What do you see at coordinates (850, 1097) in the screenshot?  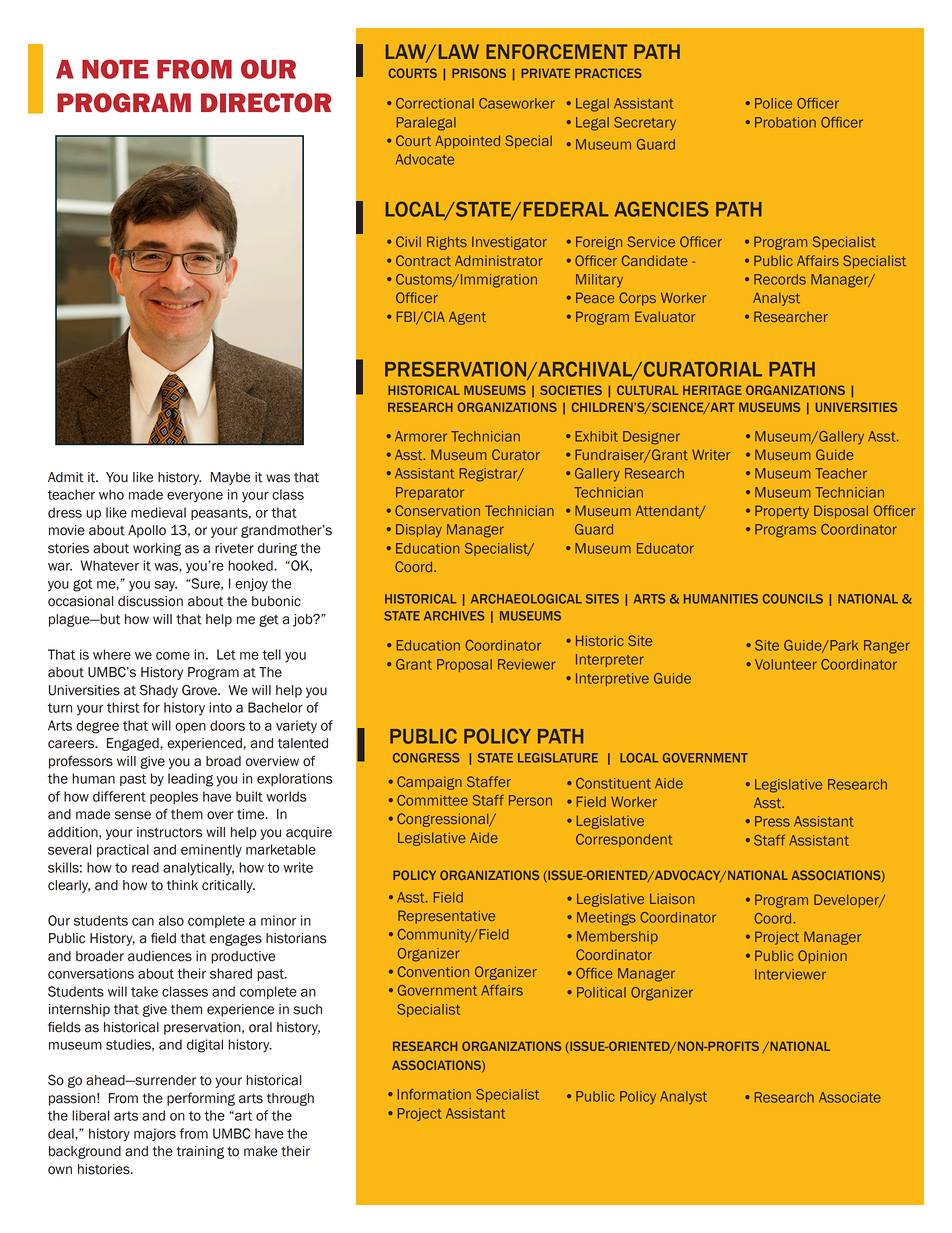 I see `Associate` at bounding box center [850, 1097].
